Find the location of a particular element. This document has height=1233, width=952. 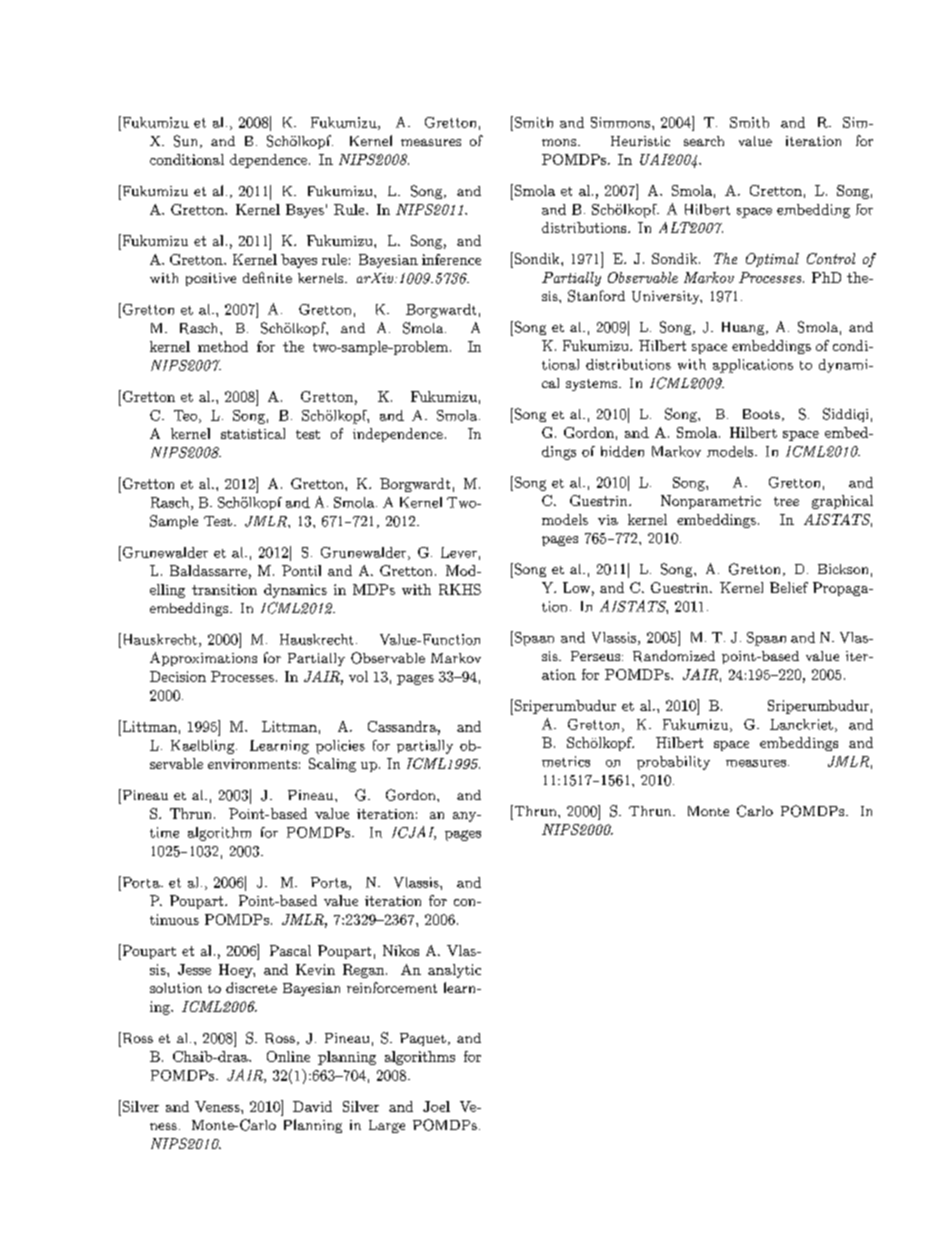

Sun is located at coordinates (187, 141).
